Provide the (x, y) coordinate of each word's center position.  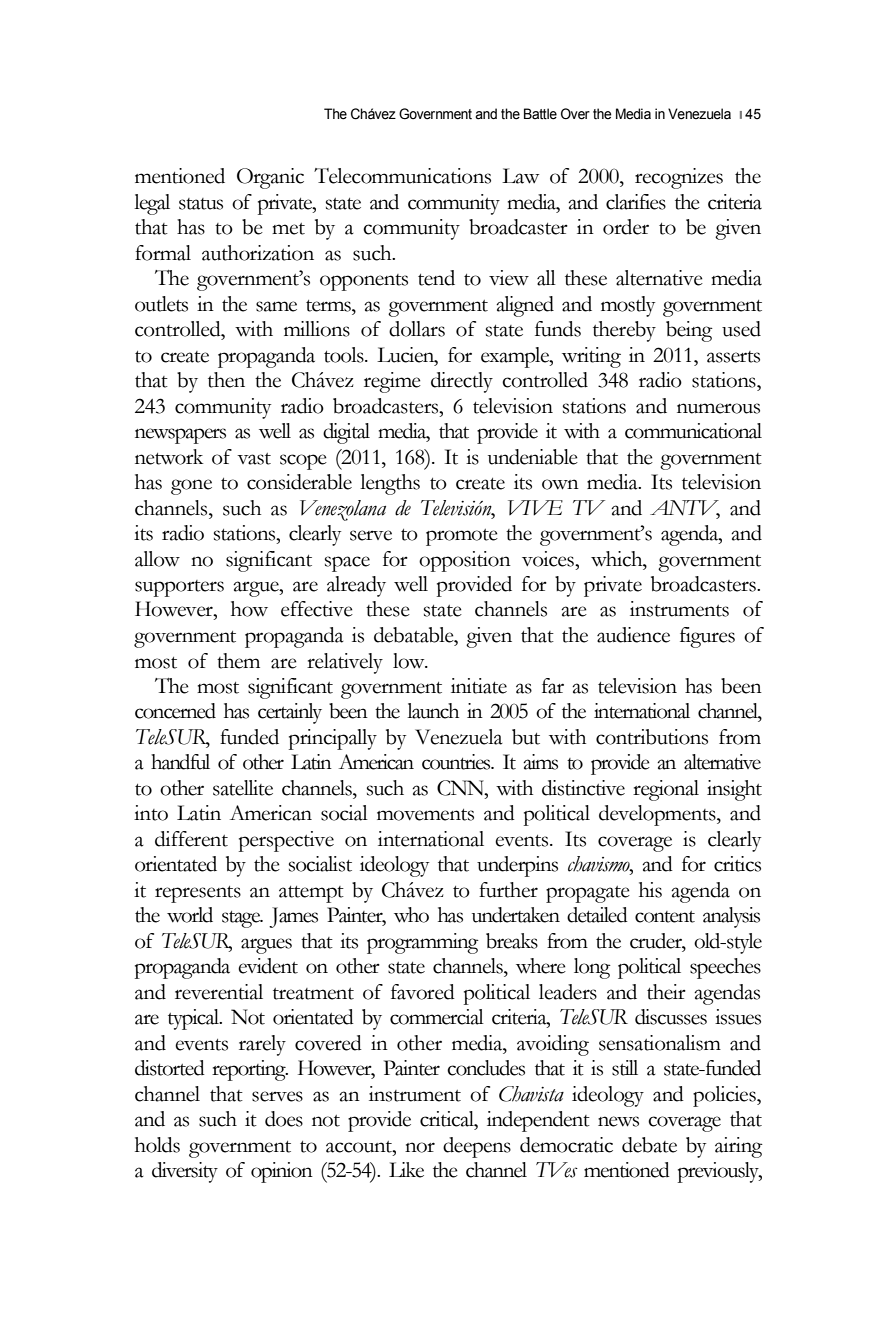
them (238, 661)
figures (707, 637)
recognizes (679, 178)
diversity (185, 1172)
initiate (479, 686)
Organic (270, 178)
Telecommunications (402, 176)
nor (420, 1147)
